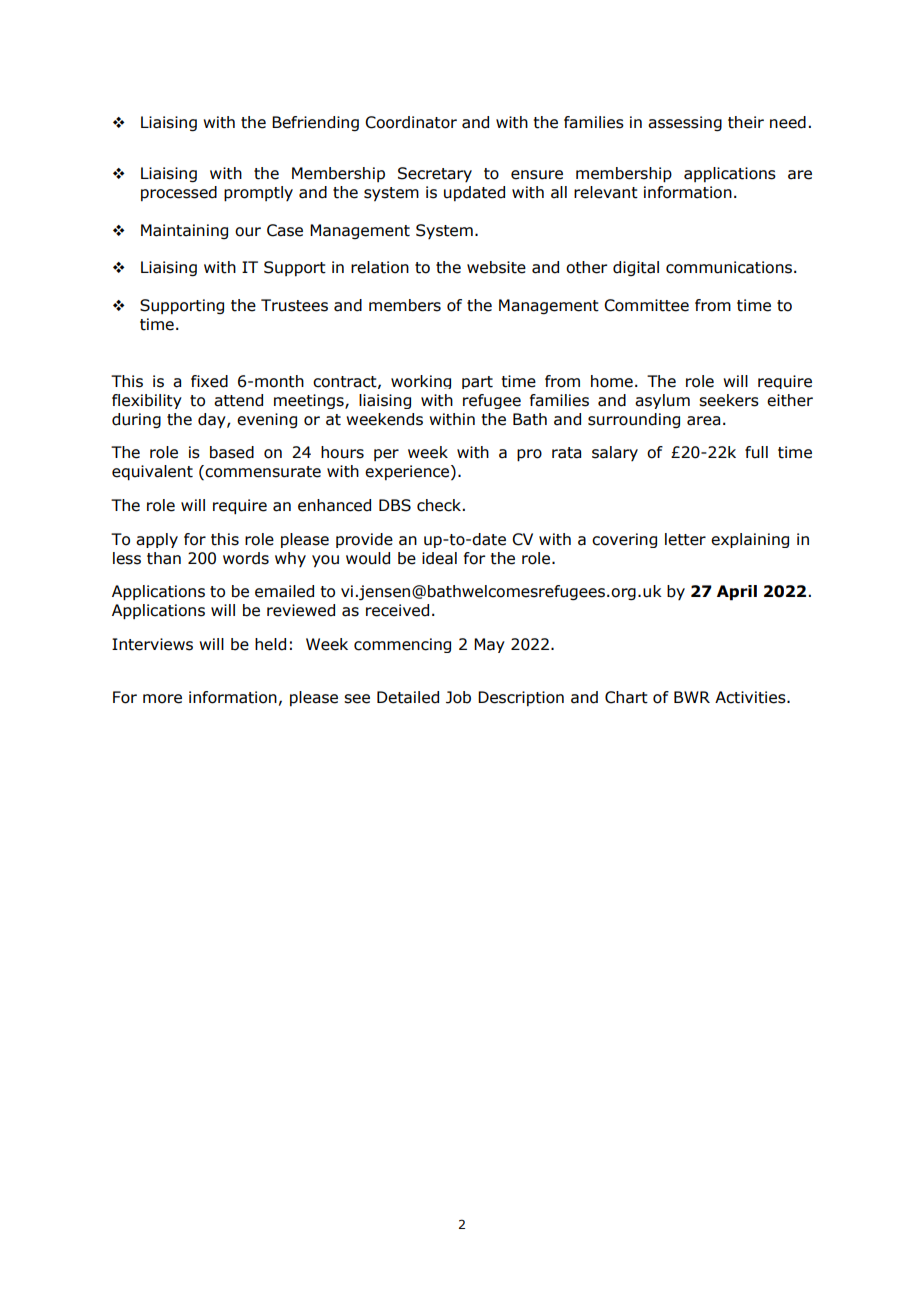 The image size is (924, 1308). What do you see at coordinates (685, 539) in the document?
I see `letter` at bounding box center [685, 539].
